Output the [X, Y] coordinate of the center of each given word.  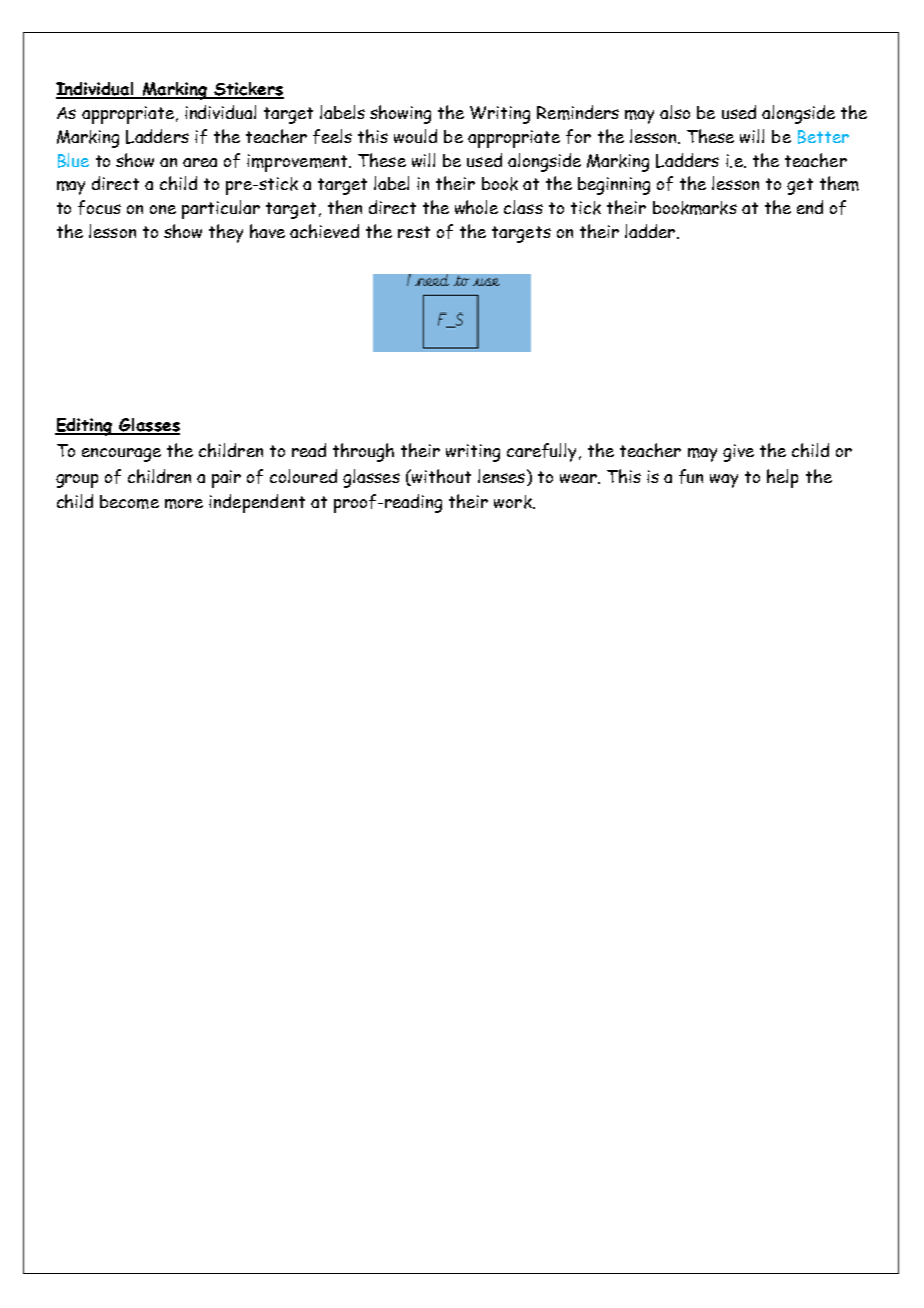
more [184, 504]
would [415, 136]
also [675, 112]
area [200, 162]
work [514, 502]
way [724, 481]
